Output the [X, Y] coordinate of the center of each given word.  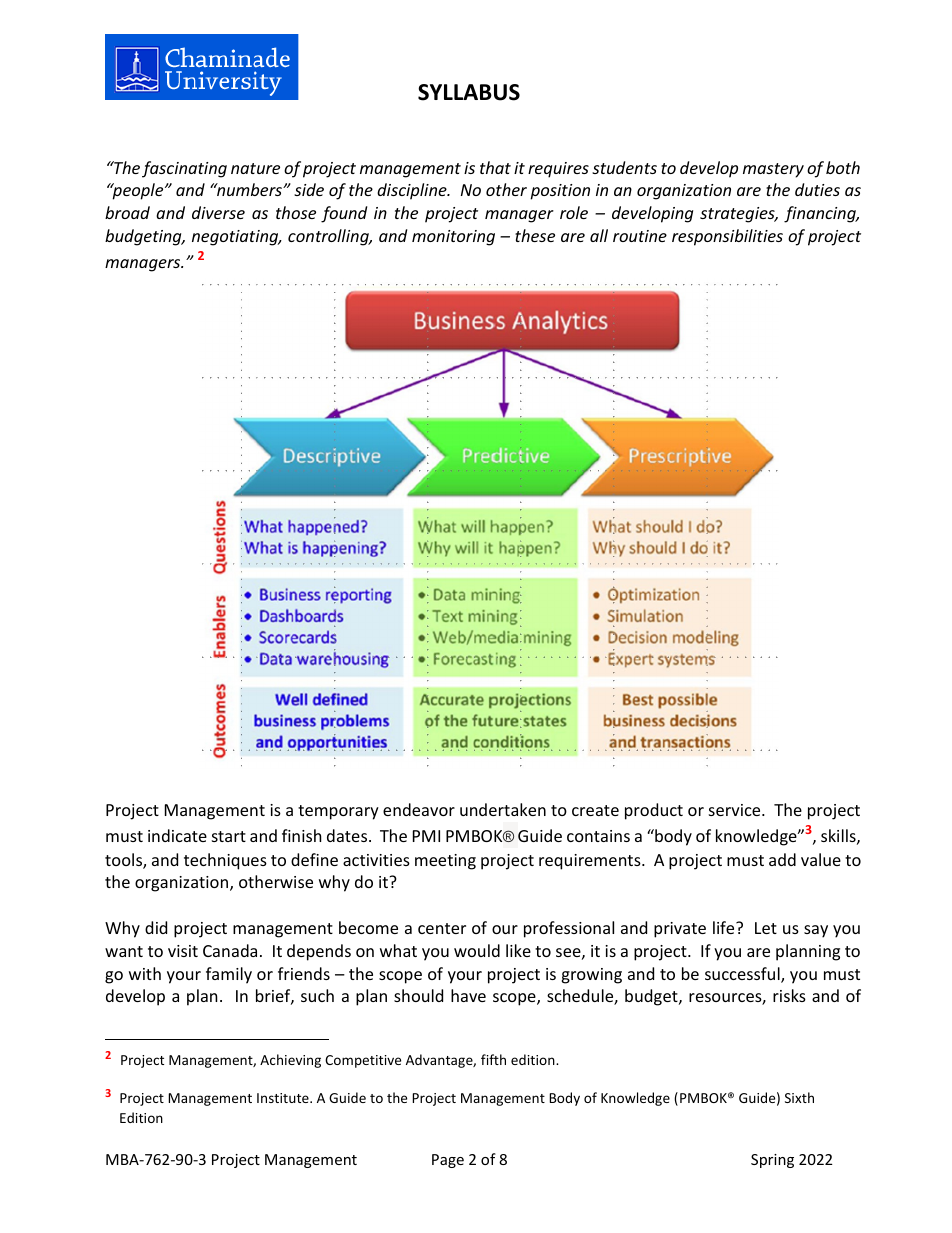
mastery [773, 170]
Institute [284, 1098]
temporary [338, 812]
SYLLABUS [469, 92]
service [736, 810]
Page [448, 1161]
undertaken [503, 809]
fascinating [184, 169]
